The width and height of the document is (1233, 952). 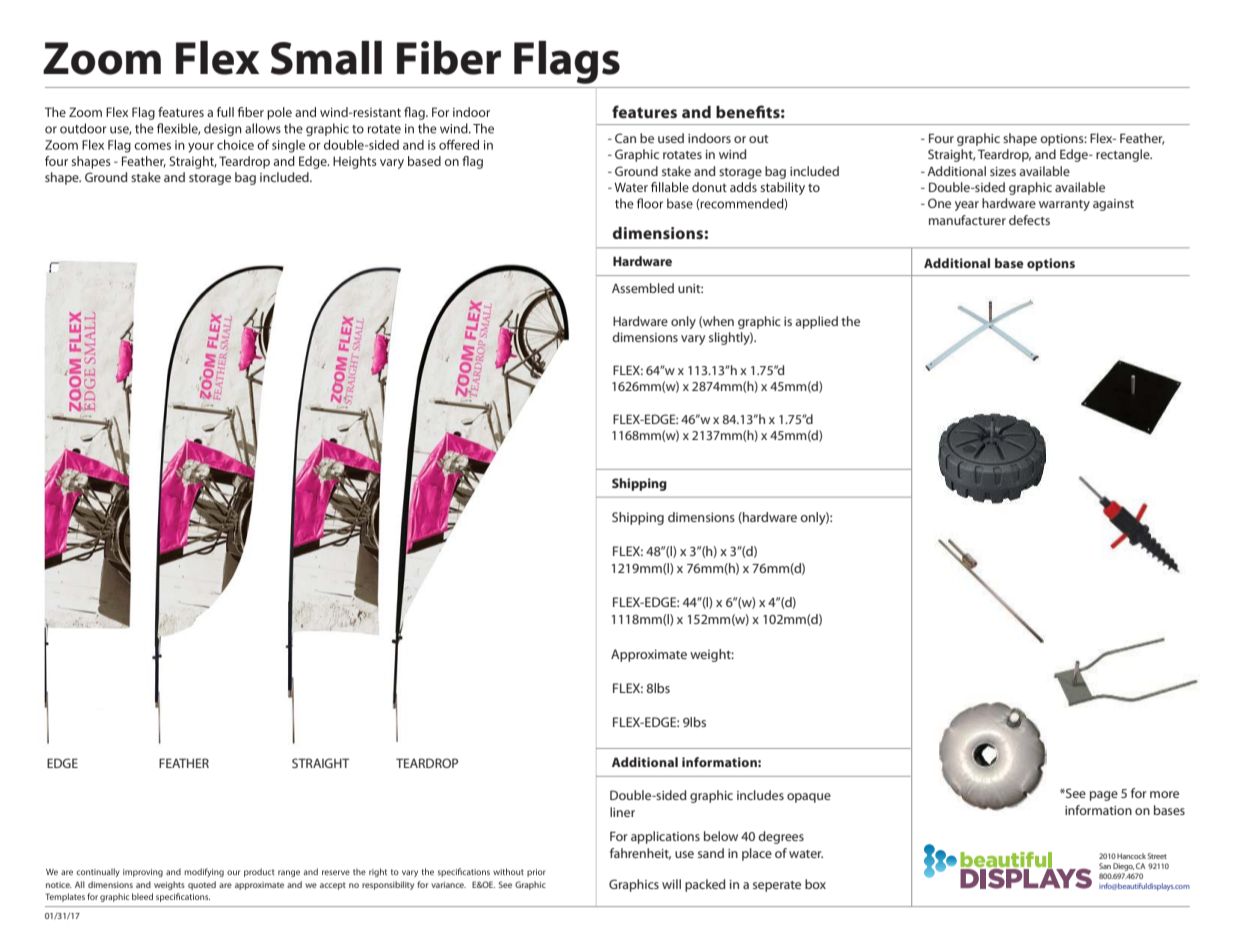 I want to click on manufacturer, so click(x=967, y=220).
